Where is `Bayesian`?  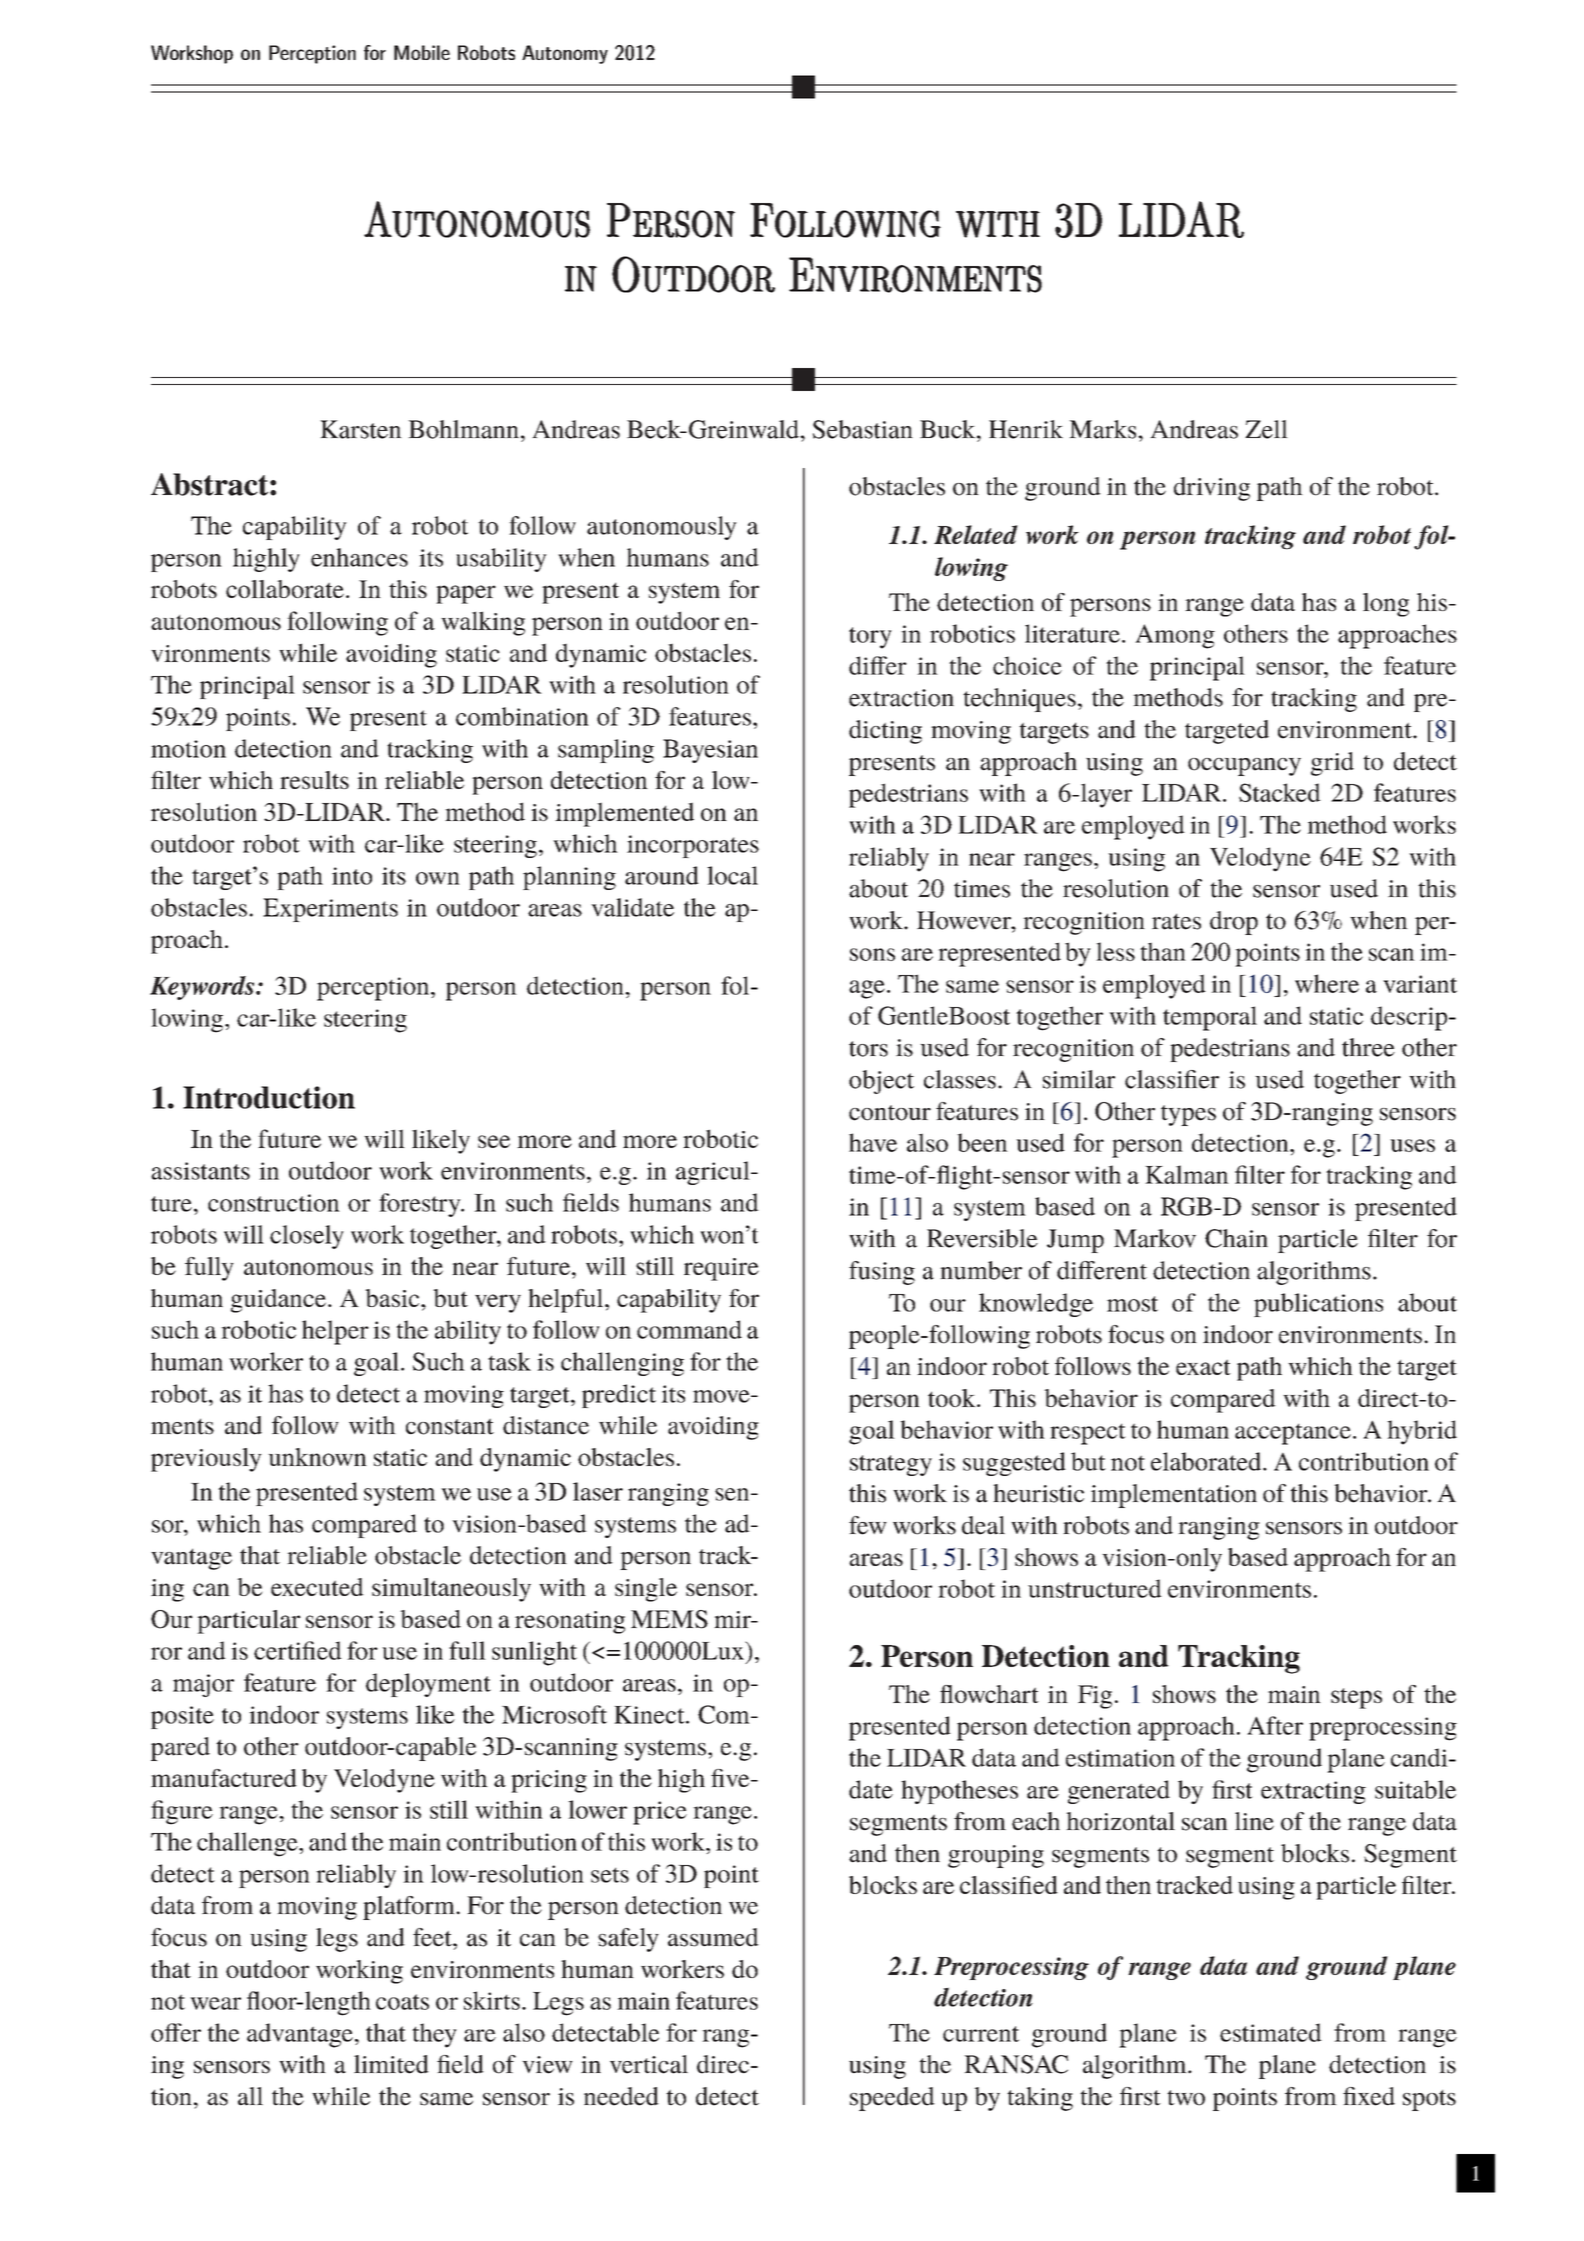
Bayesian is located at coordinates (710, 751).
